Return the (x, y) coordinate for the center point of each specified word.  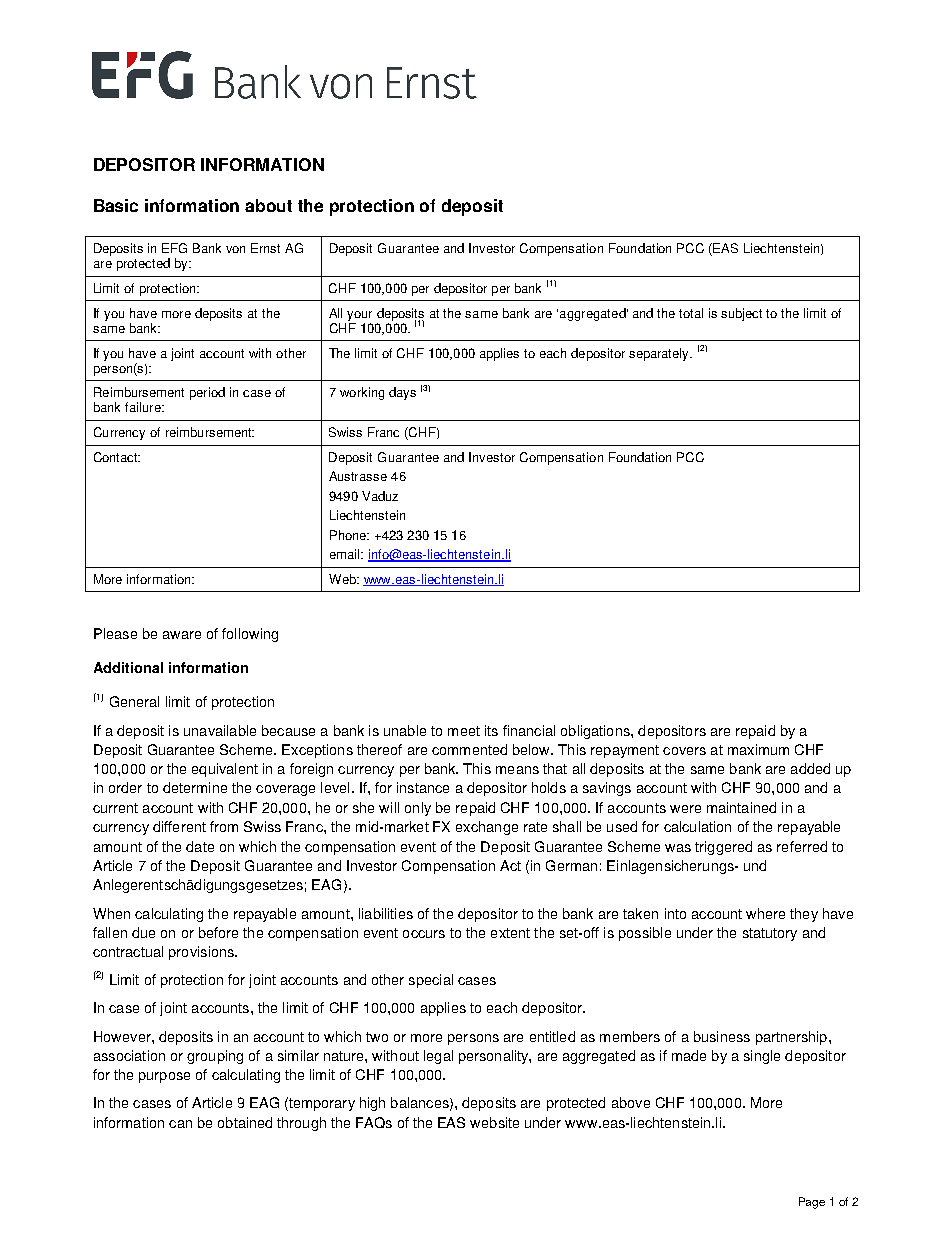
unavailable (220, 730)
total (691, 313)
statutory (770, 934)
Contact (117, 457)
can (180, 1124)
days (402, 393)
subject (741, 314)
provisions (202, 953)
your (359, 316)
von (235, 249)
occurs (424, 934)
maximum (758, 749)
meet (464, 731)
